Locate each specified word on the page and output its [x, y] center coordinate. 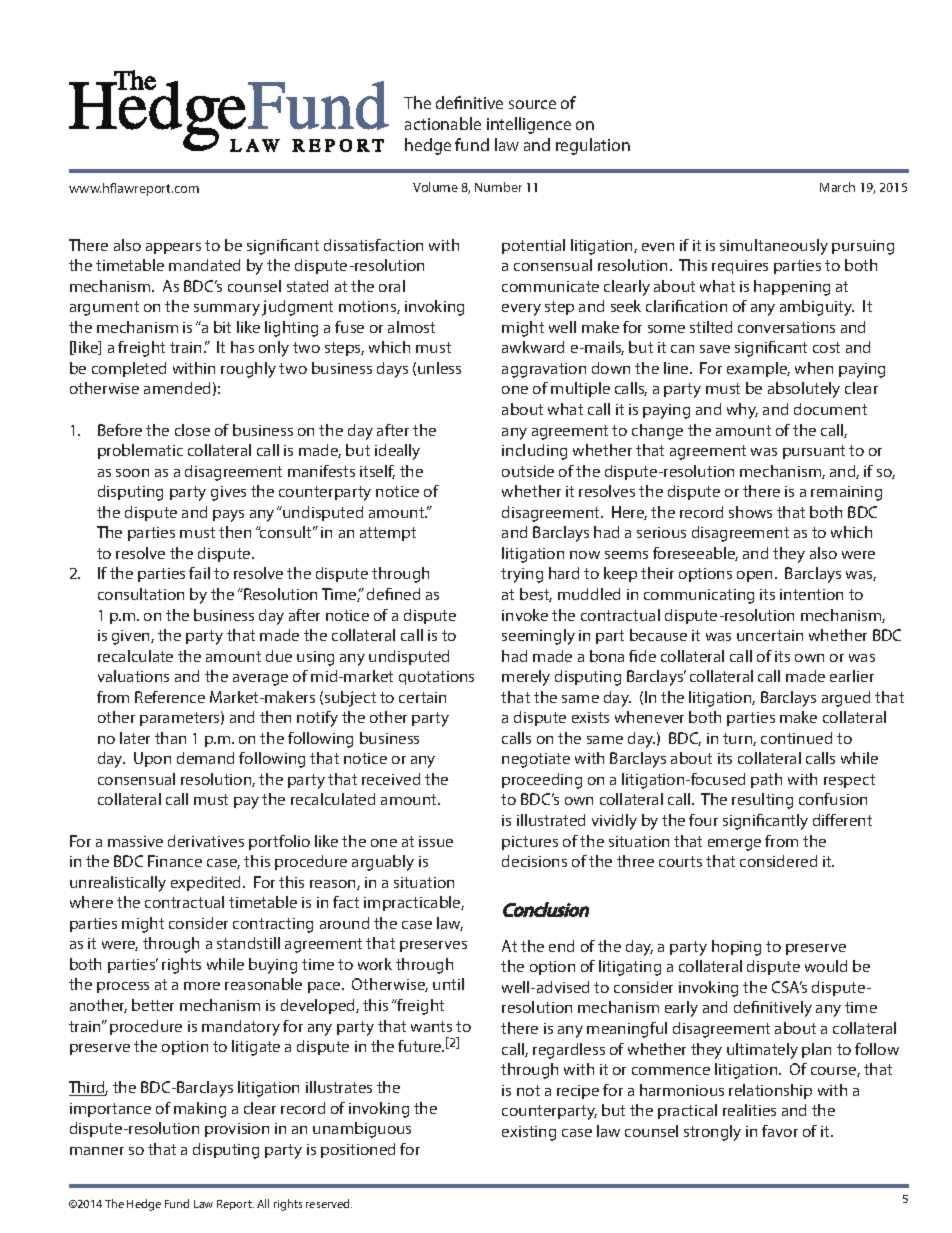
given [132, 637]
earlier [852, 676]
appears [173, 248]
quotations [436, 678]
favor [780, 1131]
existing [529, 1133]
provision [237, 1130]
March [837, 187]
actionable [443, 123]
